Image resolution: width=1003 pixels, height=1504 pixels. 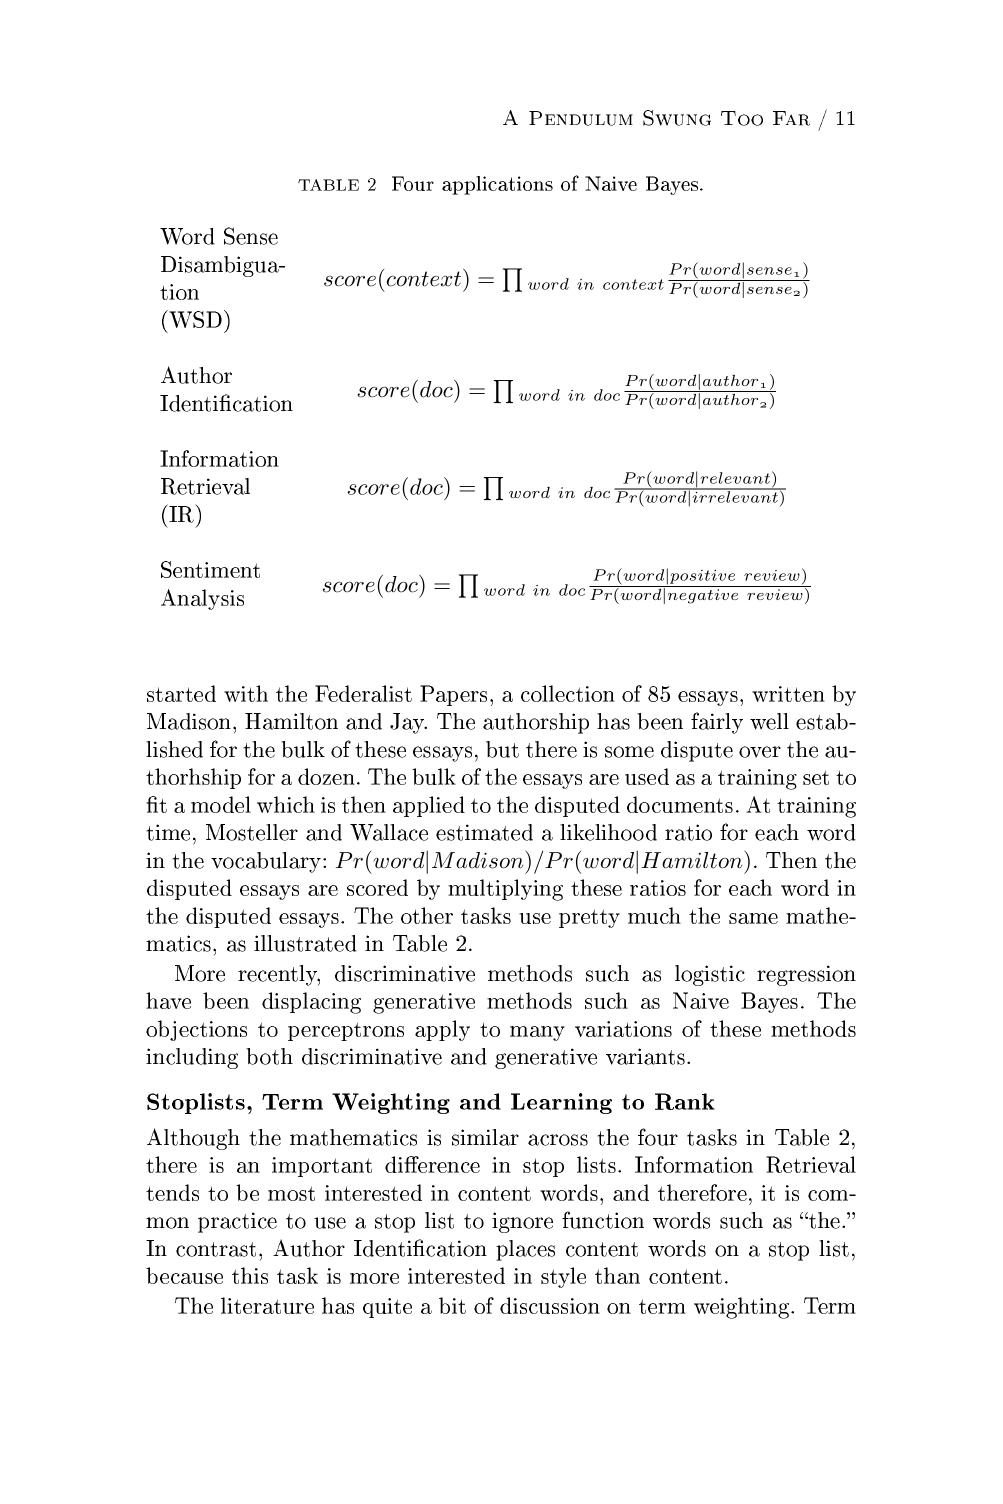 I want to click on Papers, so click(x=453, y=695).
